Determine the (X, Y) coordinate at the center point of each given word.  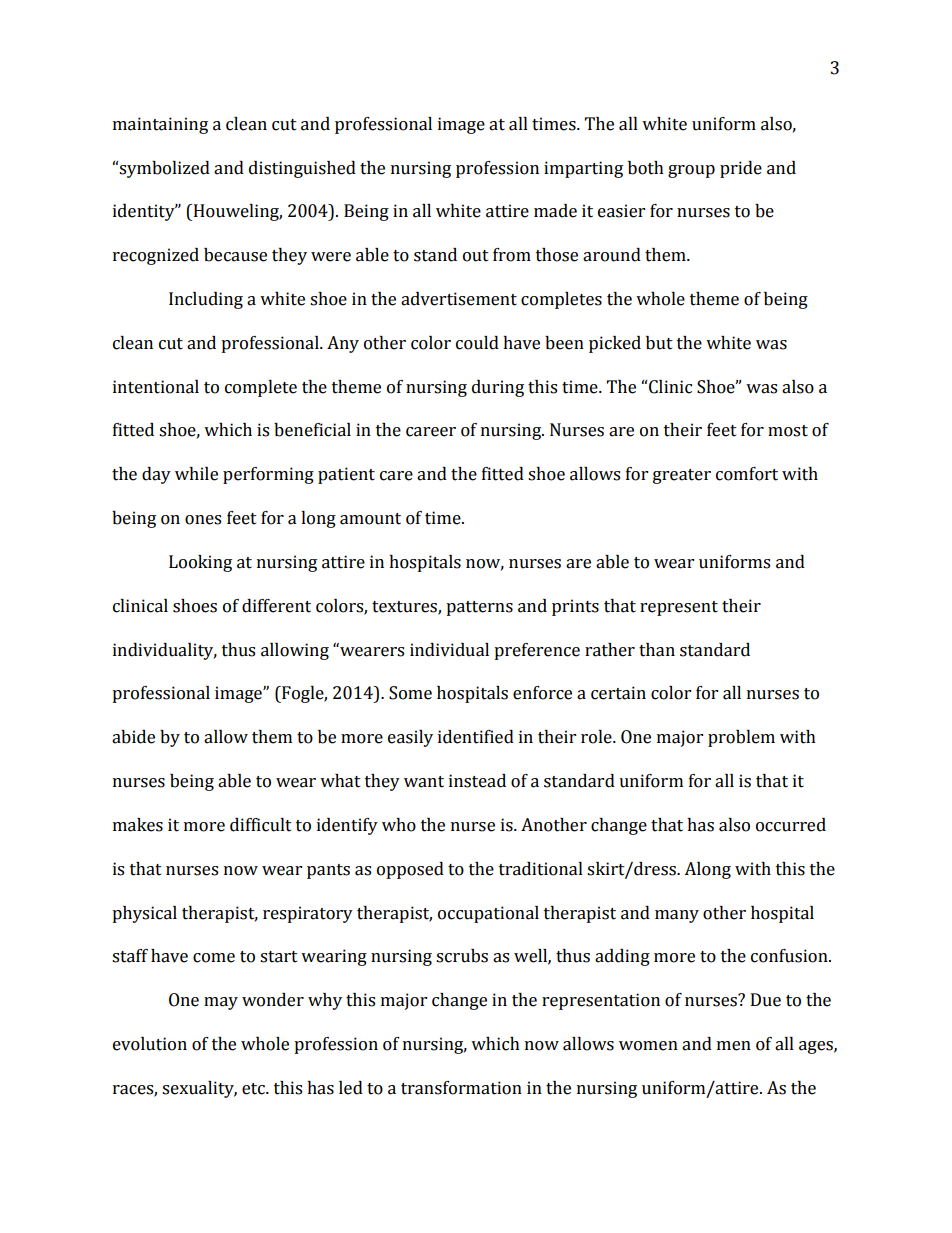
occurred (791, 825)
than (657, 650)
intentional (156, 387)
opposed (410, 870)
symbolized (164, 169)
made (555, 211)
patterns (479, 608)
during (498, 388)
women (648, 1046)
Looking (200, 563)
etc (254, 1089)
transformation (461, 1088)
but (659, 343)
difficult (261, 825)
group (691, 171)
